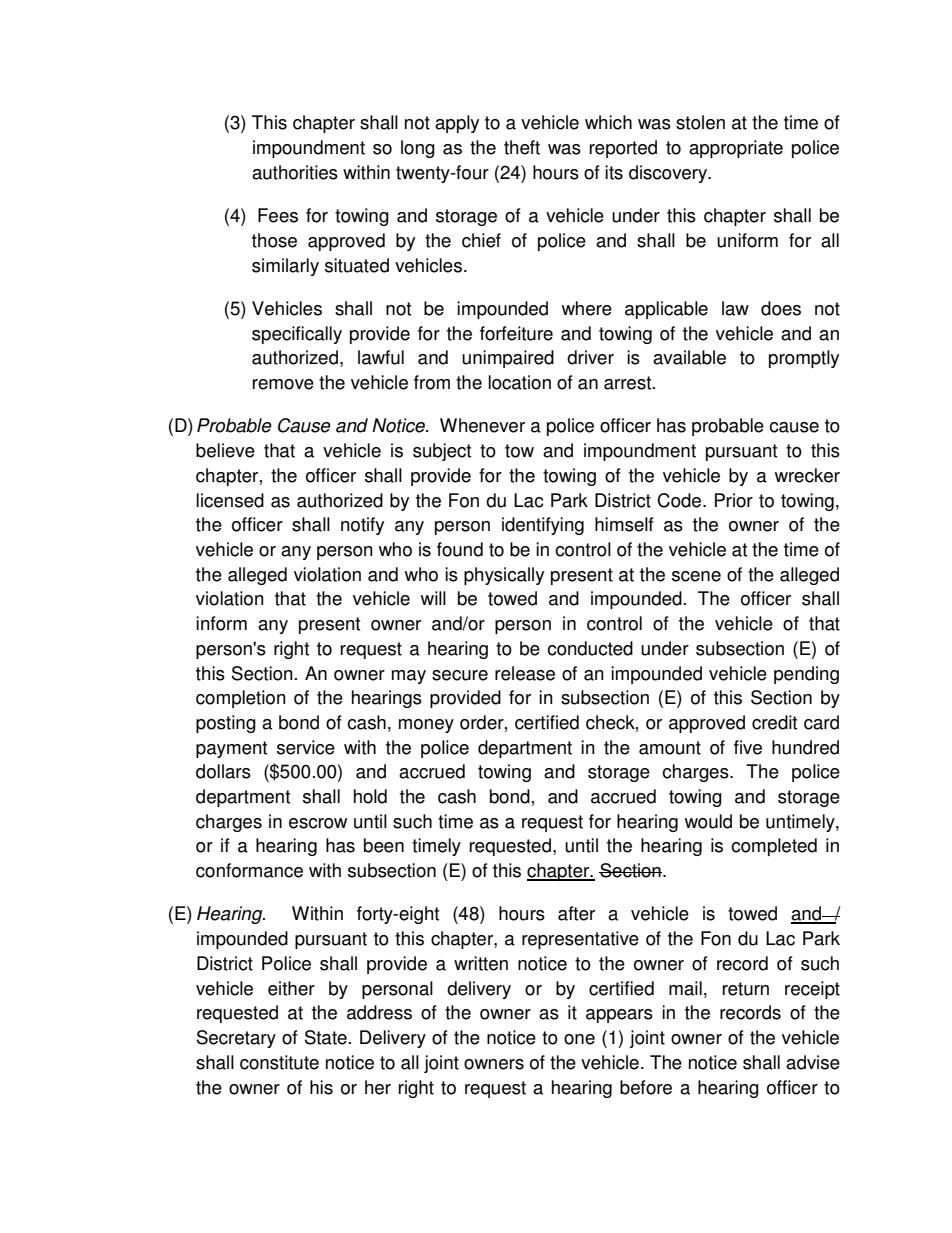 The image size is (952, 1233). Describe the element at coordinates (736, 149) in the image. I see `appropriate` at that location.
